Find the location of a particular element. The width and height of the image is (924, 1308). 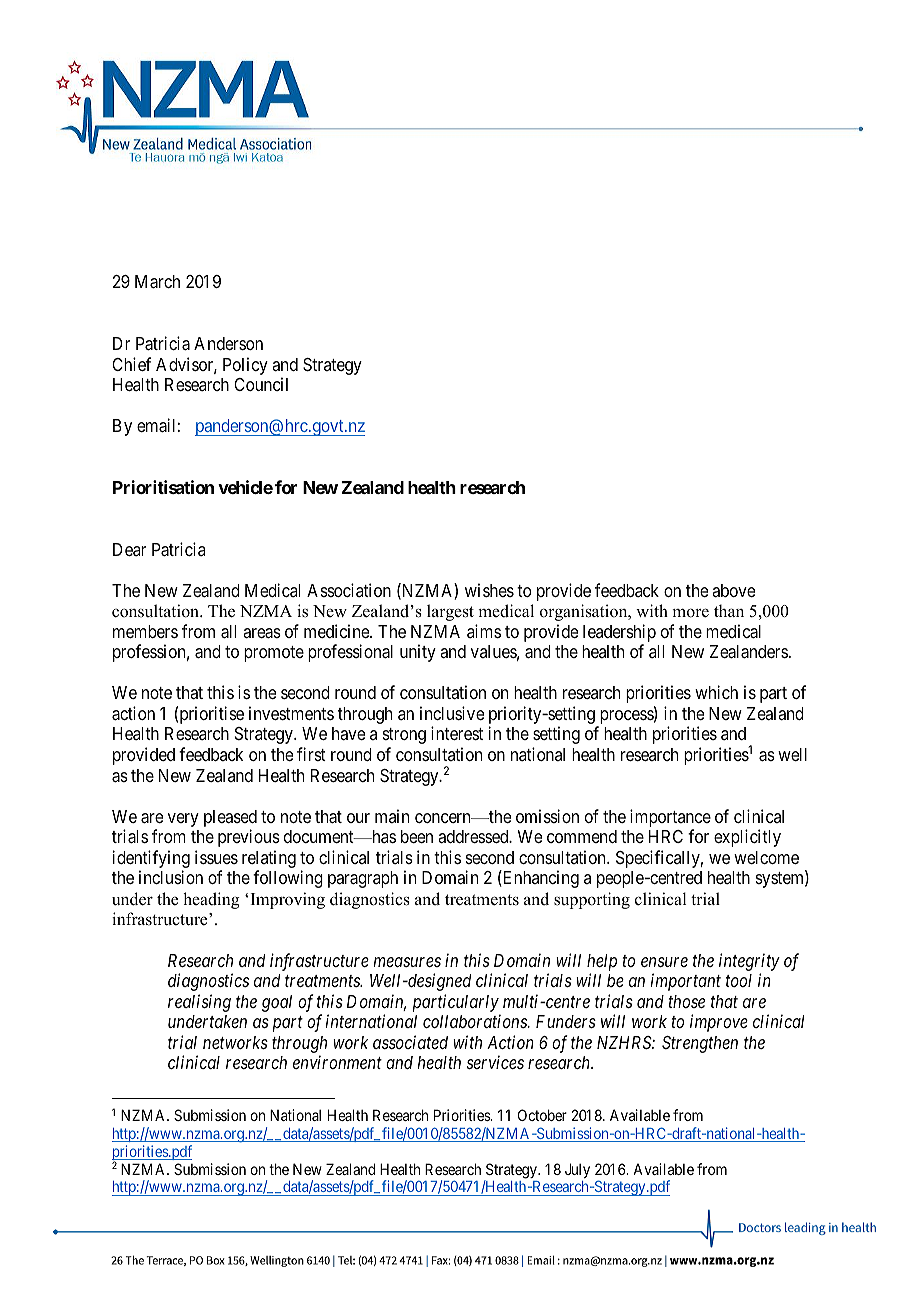

investments is located at coordinates (291, 713).
